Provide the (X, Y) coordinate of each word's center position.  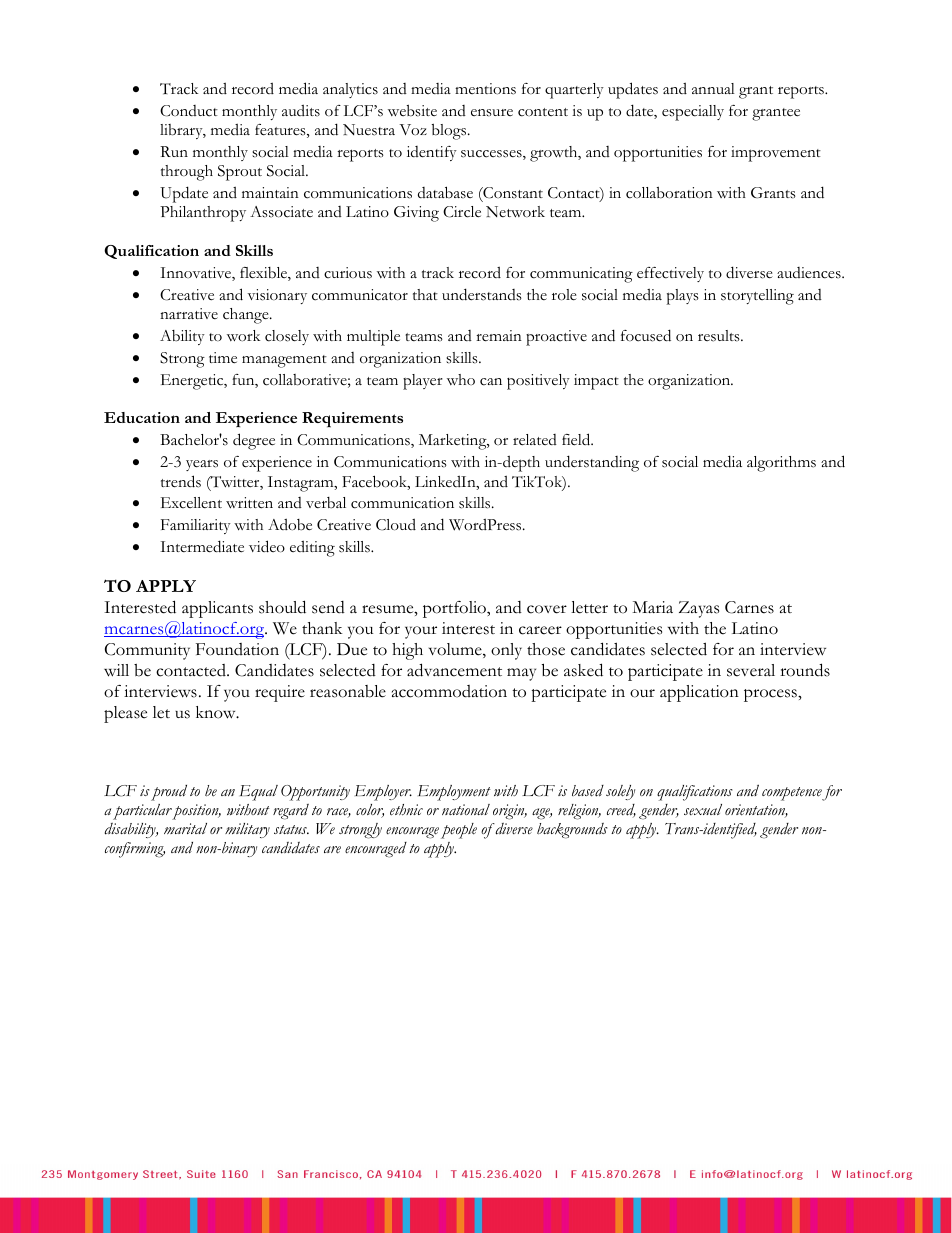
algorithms (781, 464)
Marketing (454, 442)
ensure (492, 113)
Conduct (189, 111)
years (202, 465)
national (466, 809)
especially (693, 113)
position (196, 812)
